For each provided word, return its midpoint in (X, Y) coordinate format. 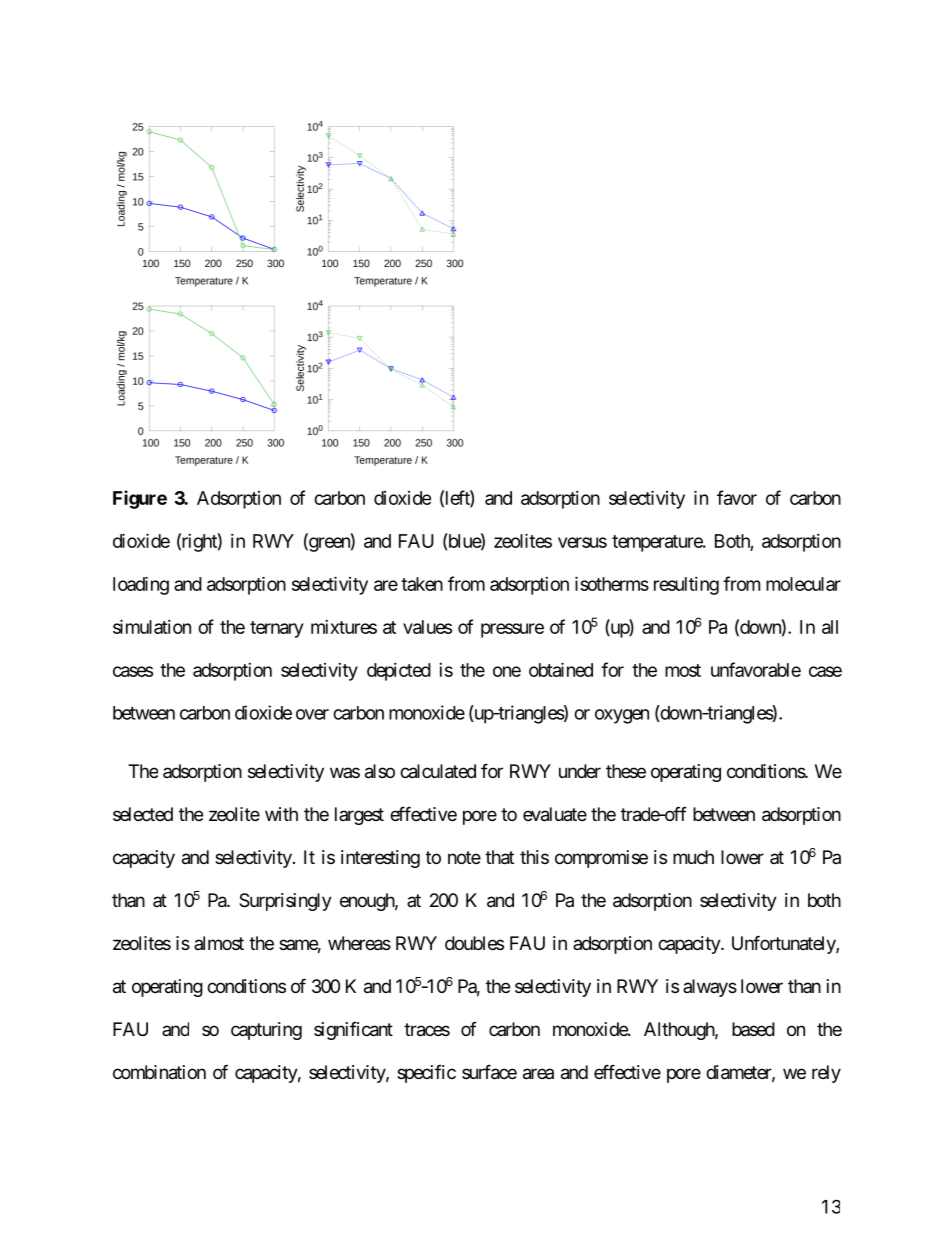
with (281, 814)
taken (422, 584)
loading (141, 585)
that (499, 857)
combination (159, 1072)
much (693, 857)
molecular (803, 584)
